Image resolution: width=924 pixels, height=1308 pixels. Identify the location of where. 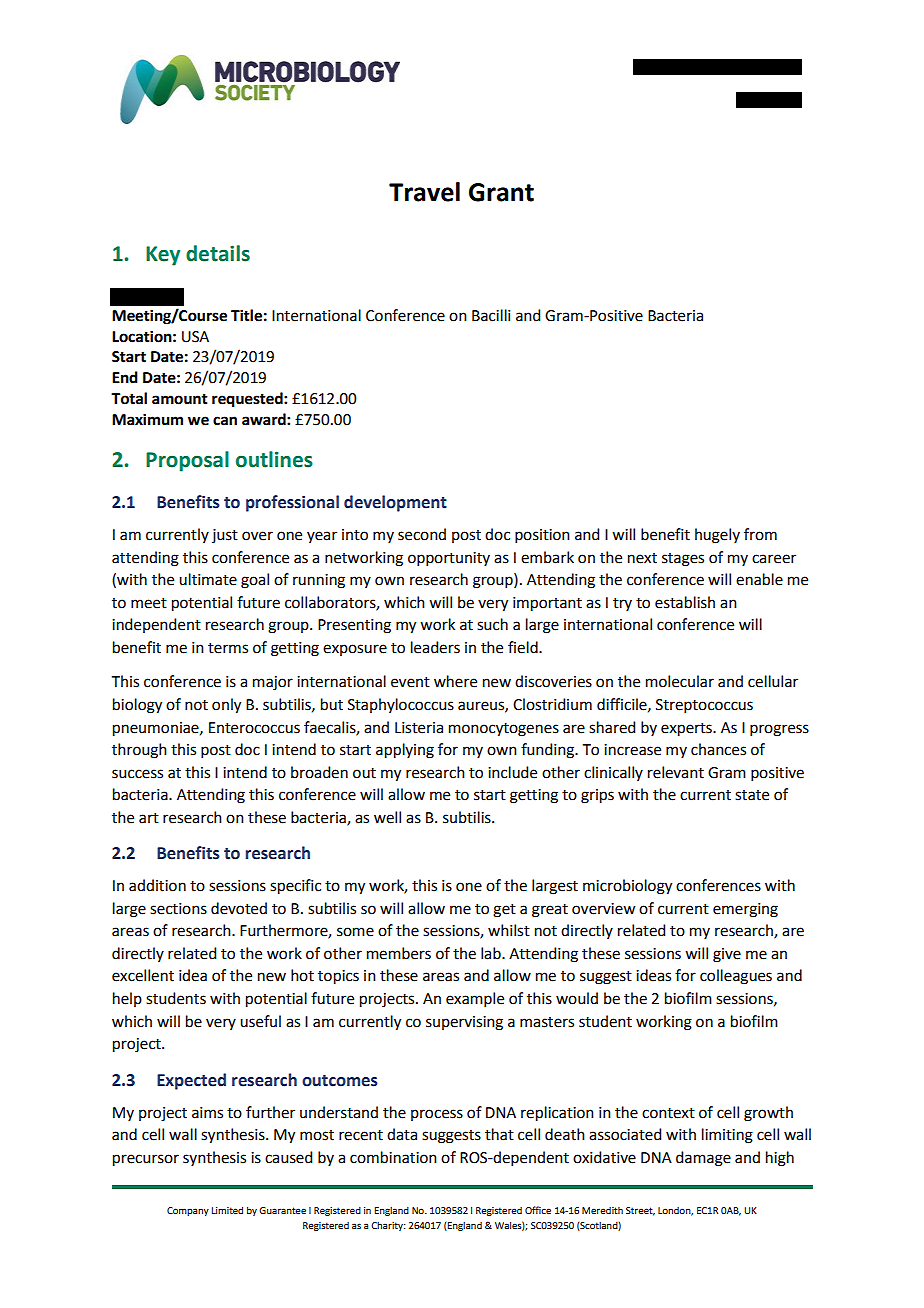
(455, 681).
